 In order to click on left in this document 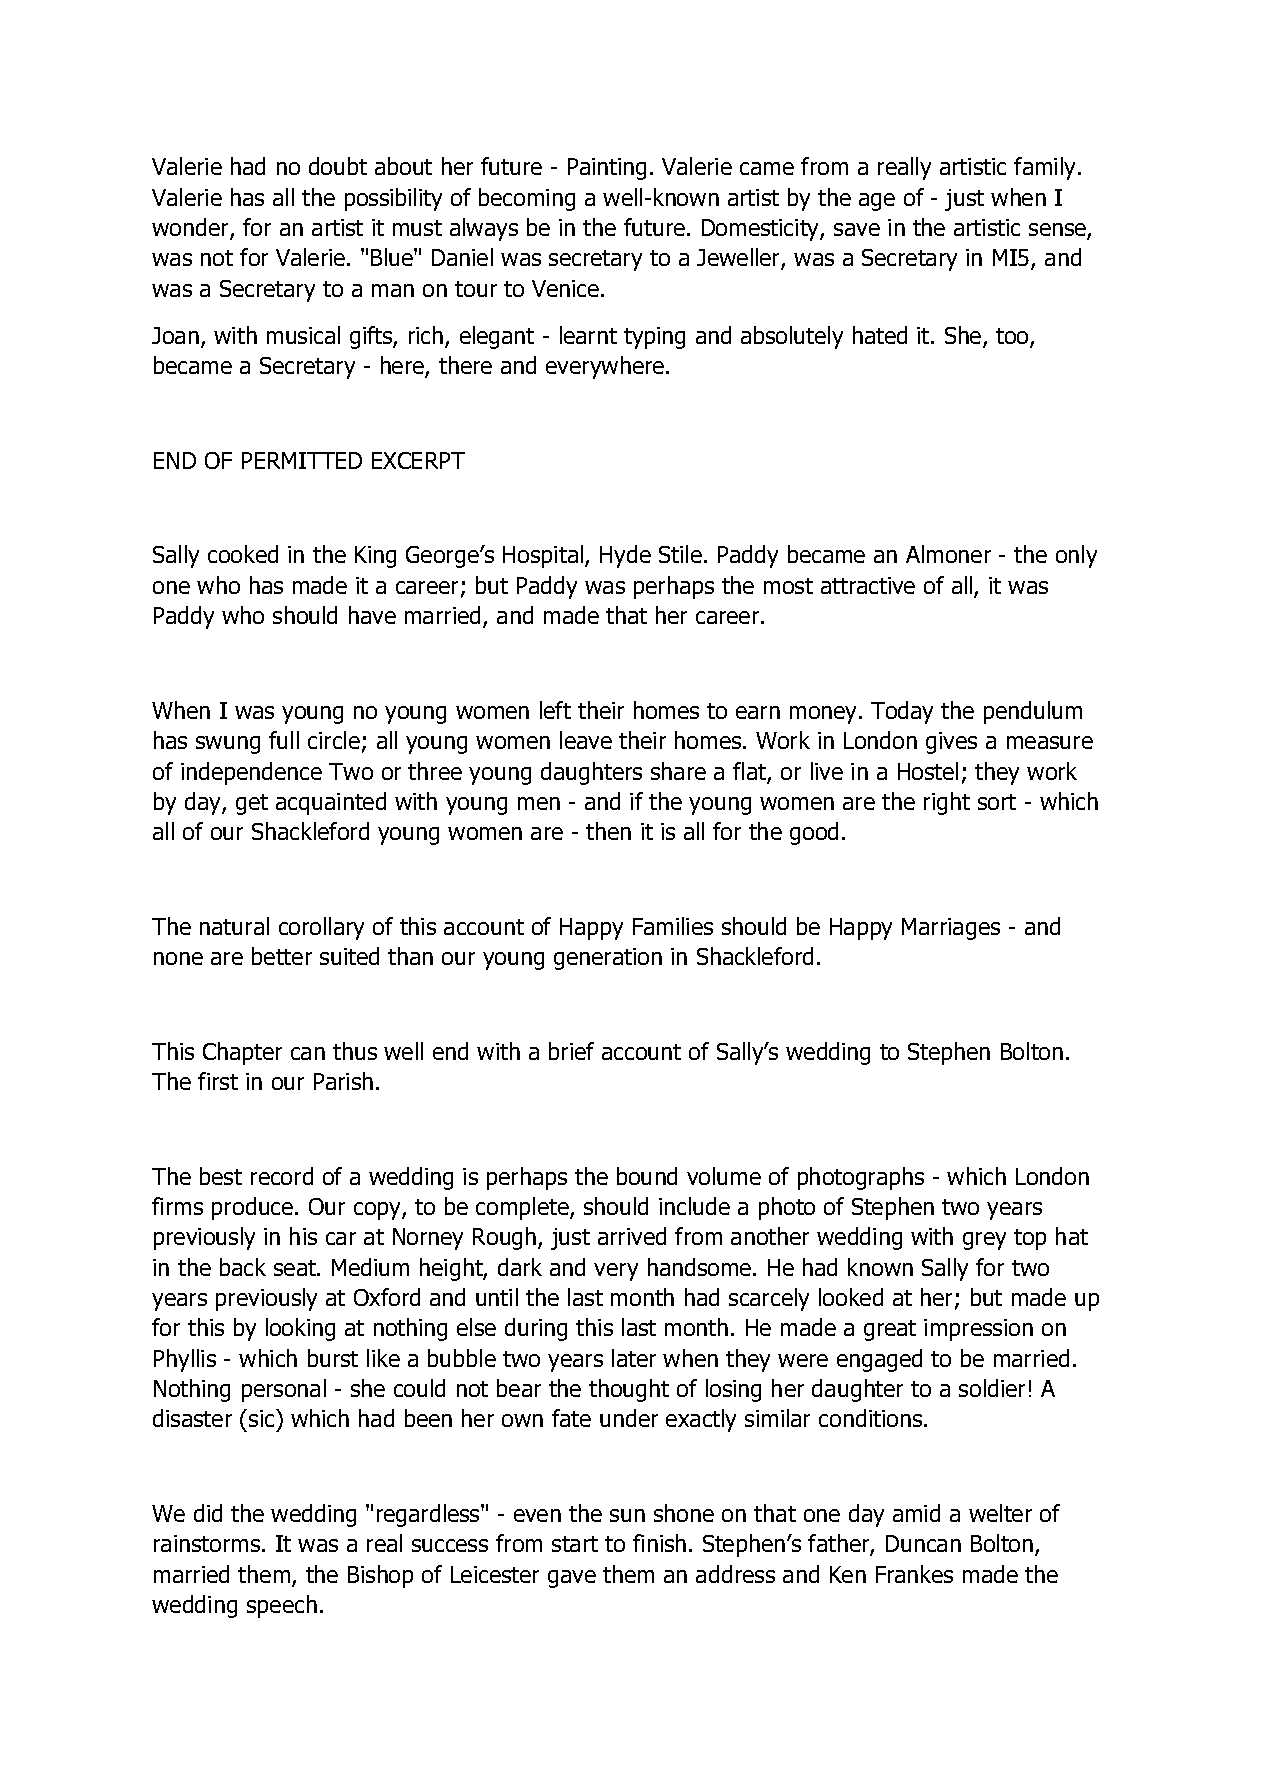, I will do `click(555, 710)`.
